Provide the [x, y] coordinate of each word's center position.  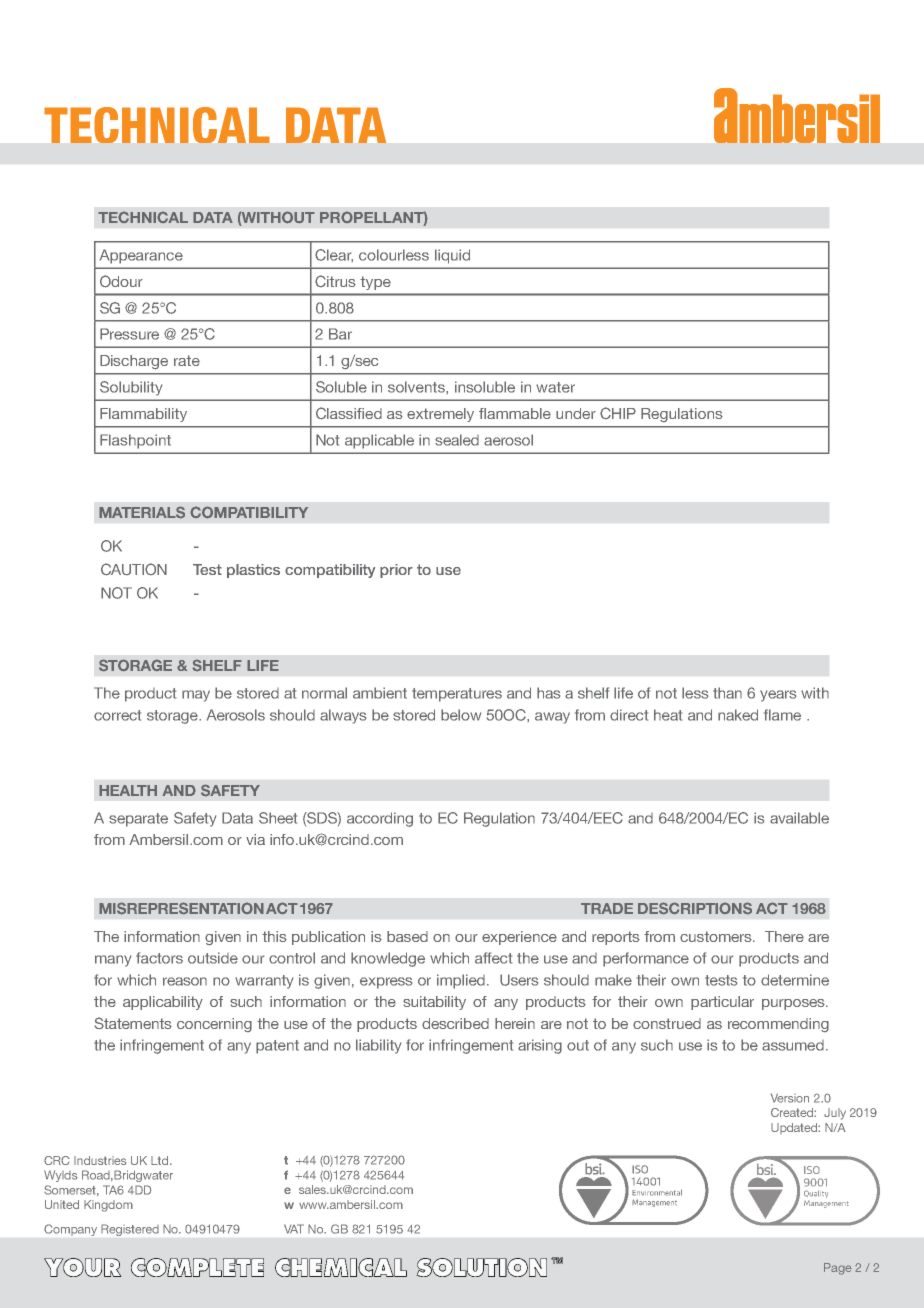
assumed [793, 1045]
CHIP [618, 413]
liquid [452, 256]
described [455, 1023]
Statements [133, 1023]
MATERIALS [142, 512]
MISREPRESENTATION [181, 908]
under [576, 413]
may [196, 696]
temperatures [457, 695]
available [799, 818]
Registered [130, 1230]
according [380, 819]
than [727, 693]
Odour [121, 281]
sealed [457, 440]
